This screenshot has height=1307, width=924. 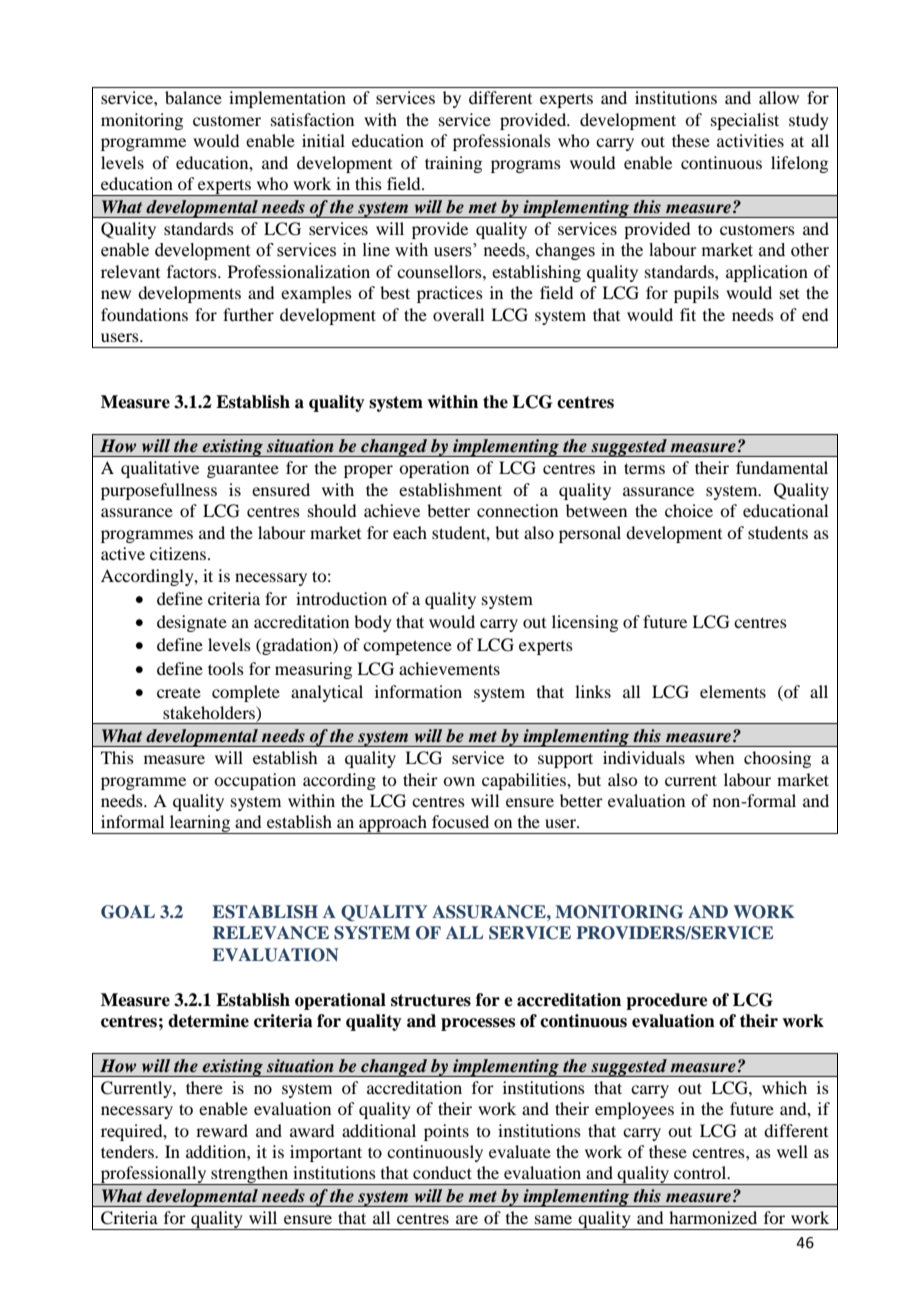 I want to click on focused, so click(x=460, y=821).
